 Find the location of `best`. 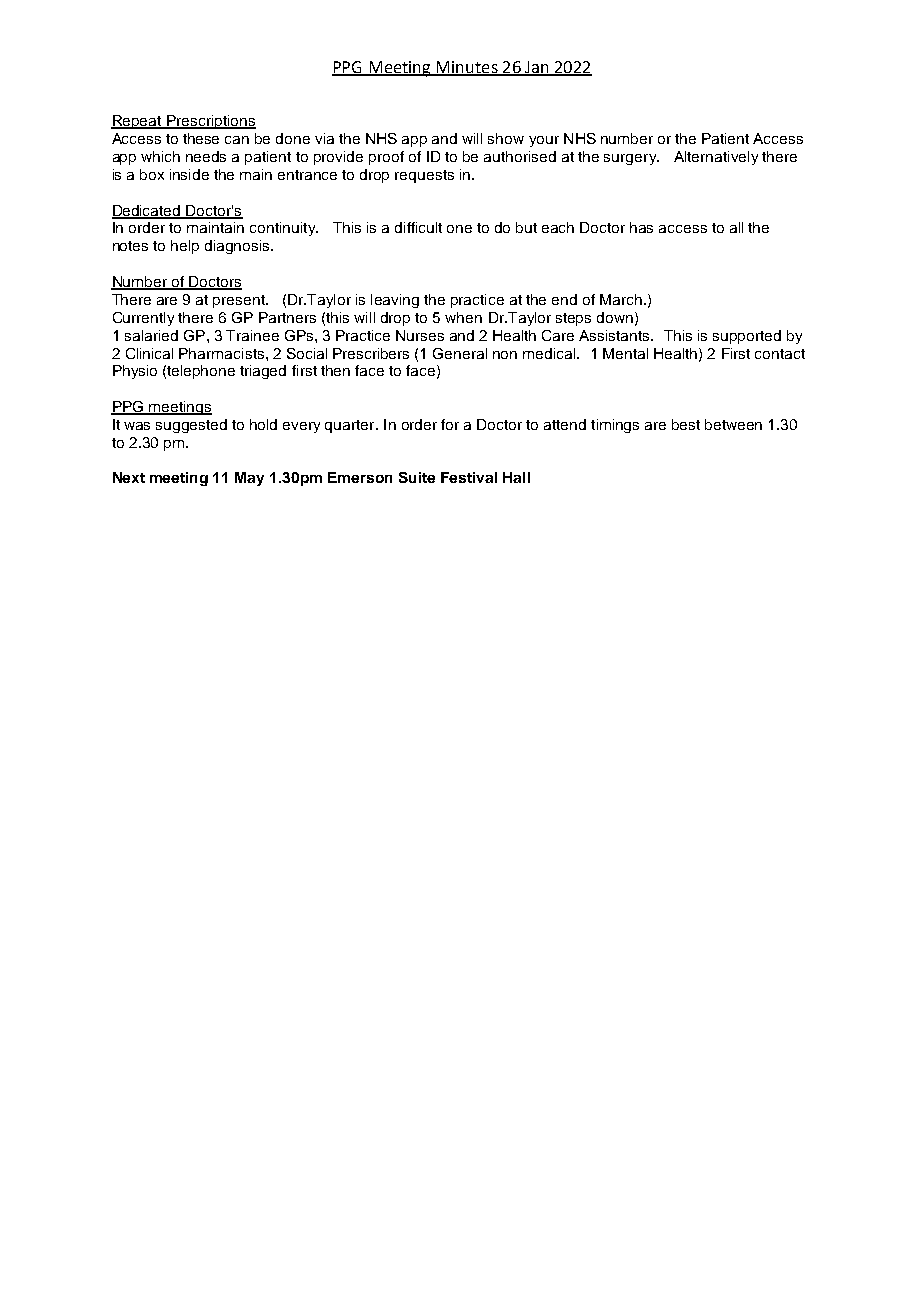

best is located at coordinates (686, 424).
